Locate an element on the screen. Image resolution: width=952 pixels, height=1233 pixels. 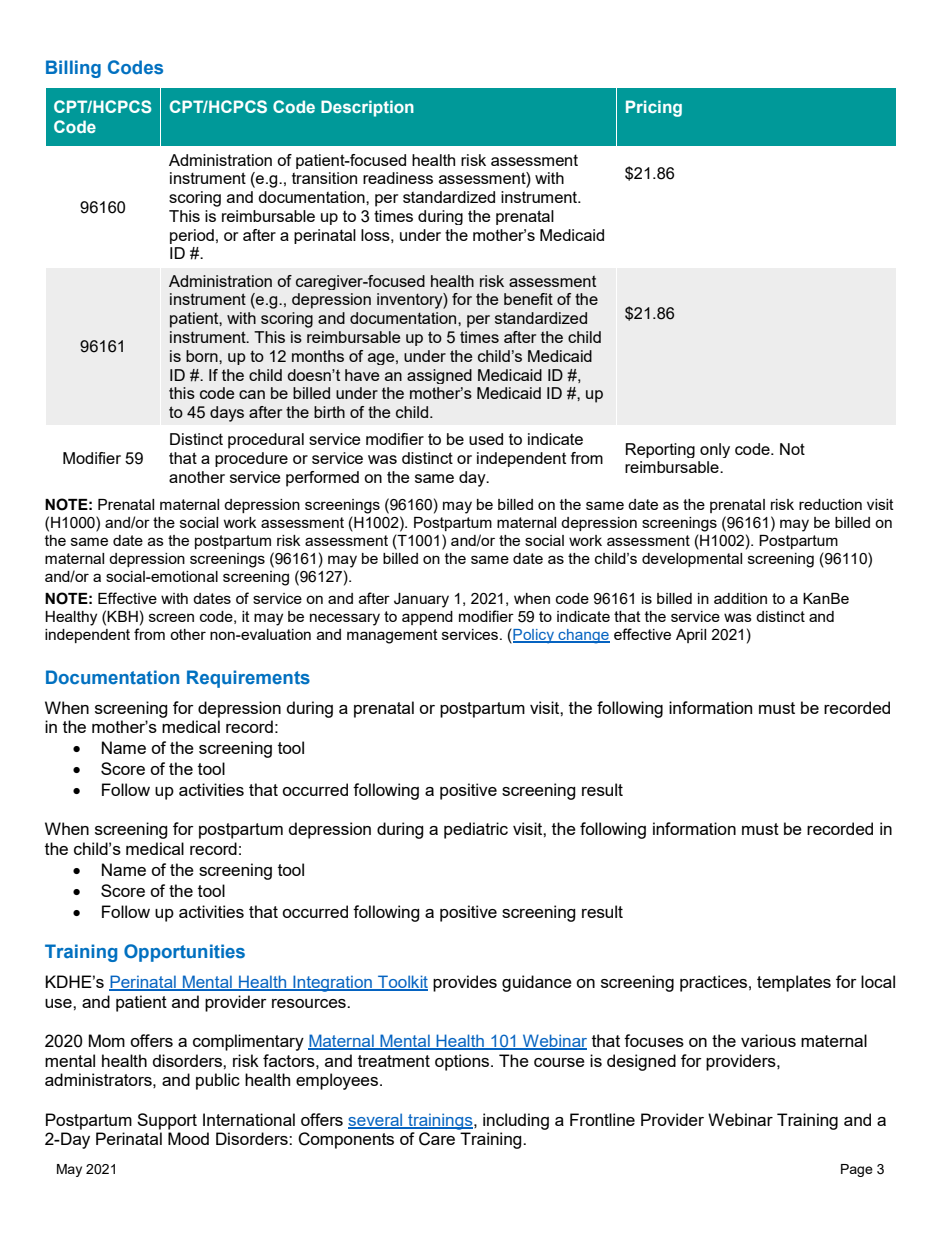
addition is located at coordinates (740, 598).
